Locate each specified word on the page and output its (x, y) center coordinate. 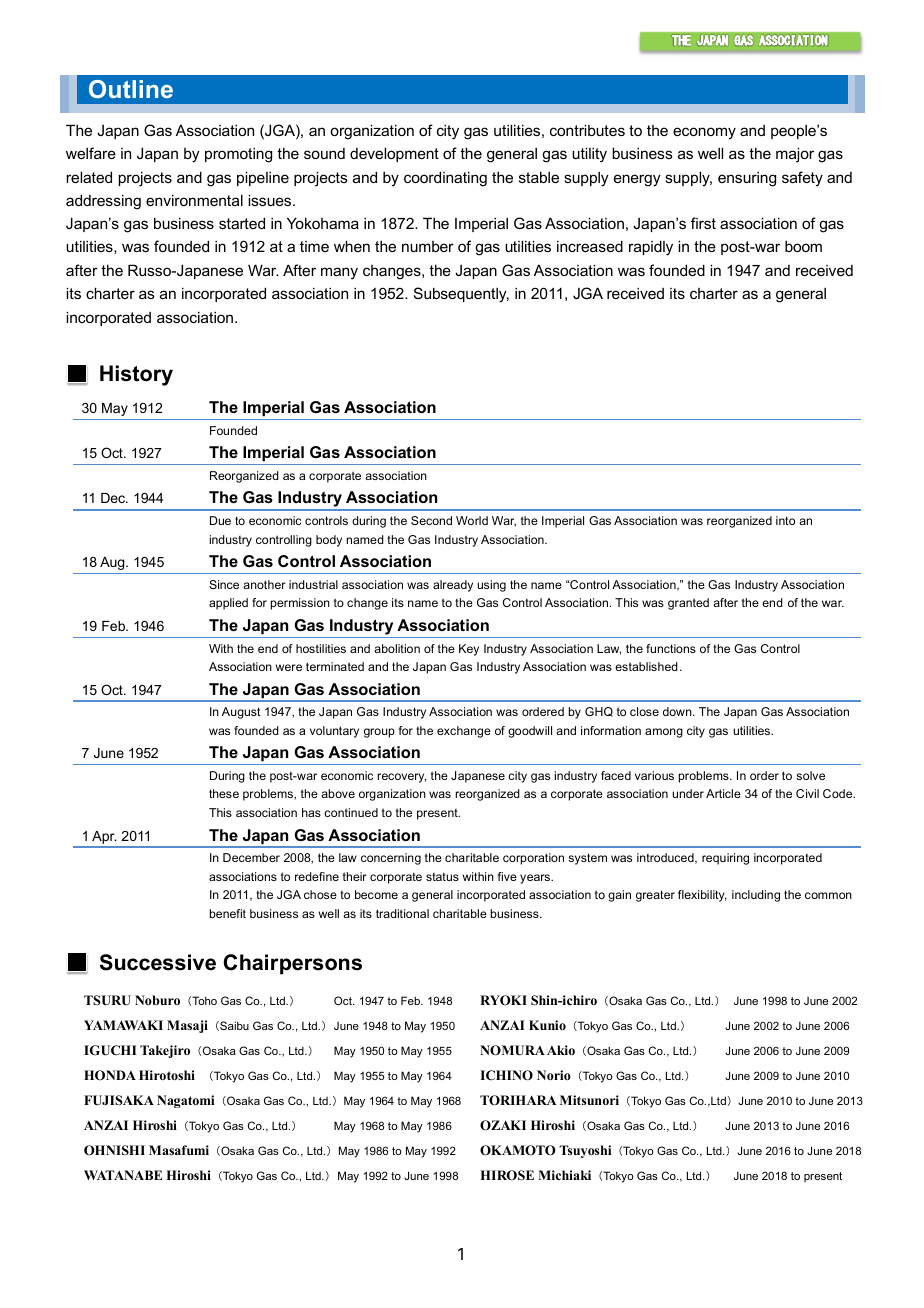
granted (688, 604)
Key (469, 650)
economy (704, 133)
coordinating (445, 179)
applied (228, 604)
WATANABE (123, 1175)
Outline (131, 89)
